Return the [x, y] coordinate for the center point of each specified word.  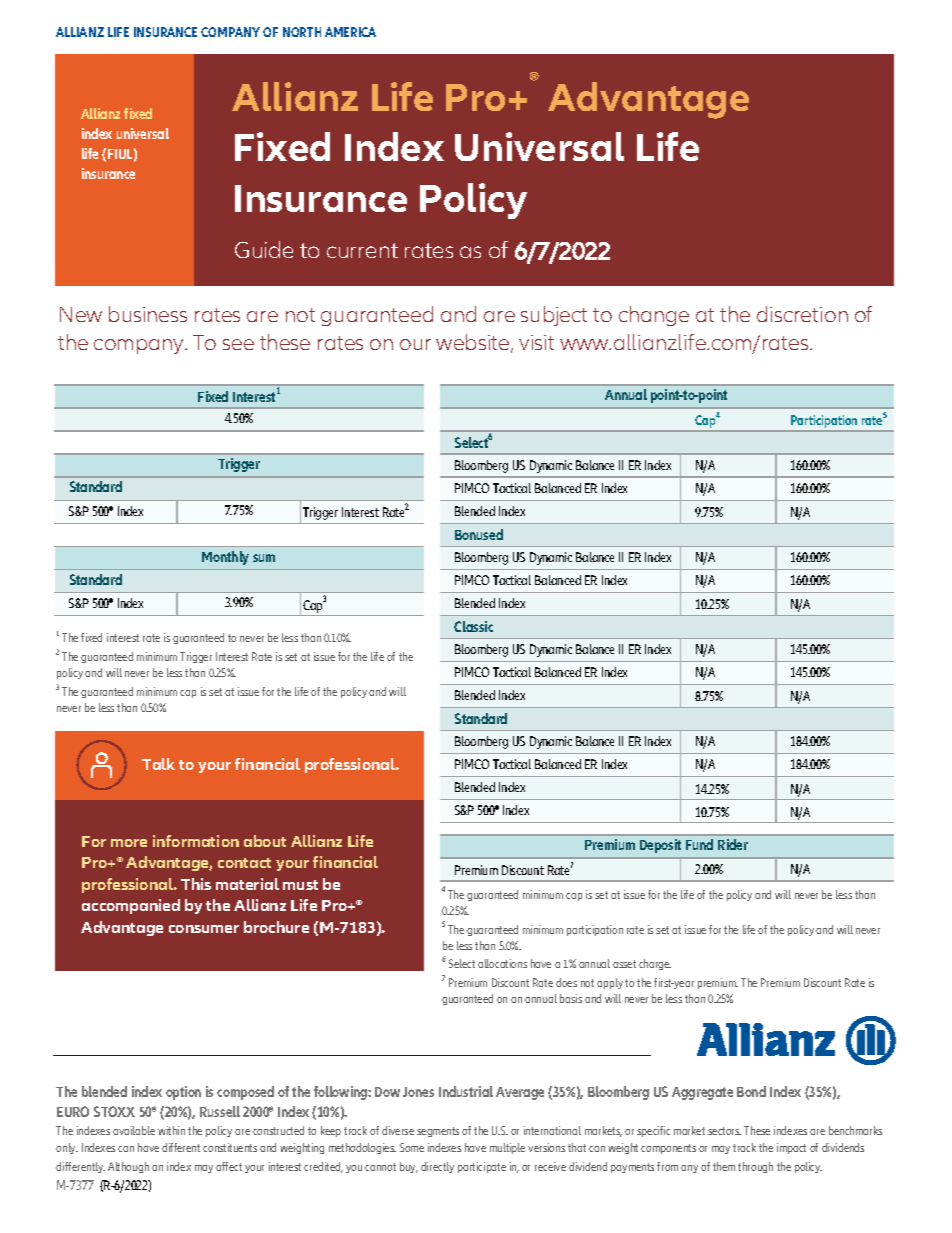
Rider [733, 844]
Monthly [225, 558]
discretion [802, 314]
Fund [699, 844]
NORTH [302, 32]
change [654, 316]
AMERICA [350, 32]
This [196, 884]
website [474, 343]
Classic [473, 626]
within [171, 1130]
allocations [502, 963]
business [148, 314]
